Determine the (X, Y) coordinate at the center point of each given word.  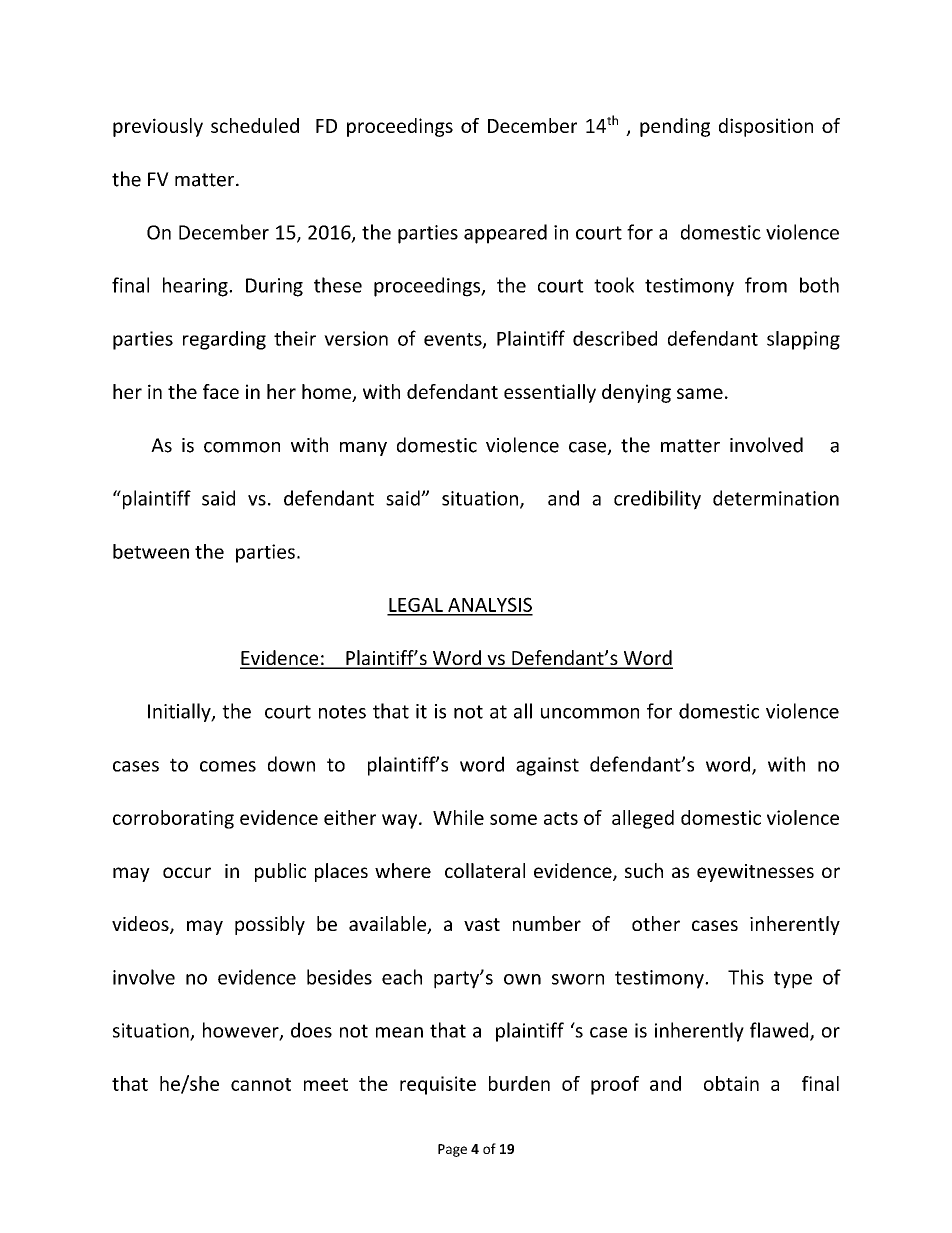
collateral (485, 870)
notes (342, 712)
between (151, 551)
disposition (766, 127)
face (221, 391)
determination (776, 498)
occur (187, 872)
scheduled (255, 125)
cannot (261, 1084)
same (700, 393)
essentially (550, 393)
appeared (505, 234)
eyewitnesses (755, 873)
